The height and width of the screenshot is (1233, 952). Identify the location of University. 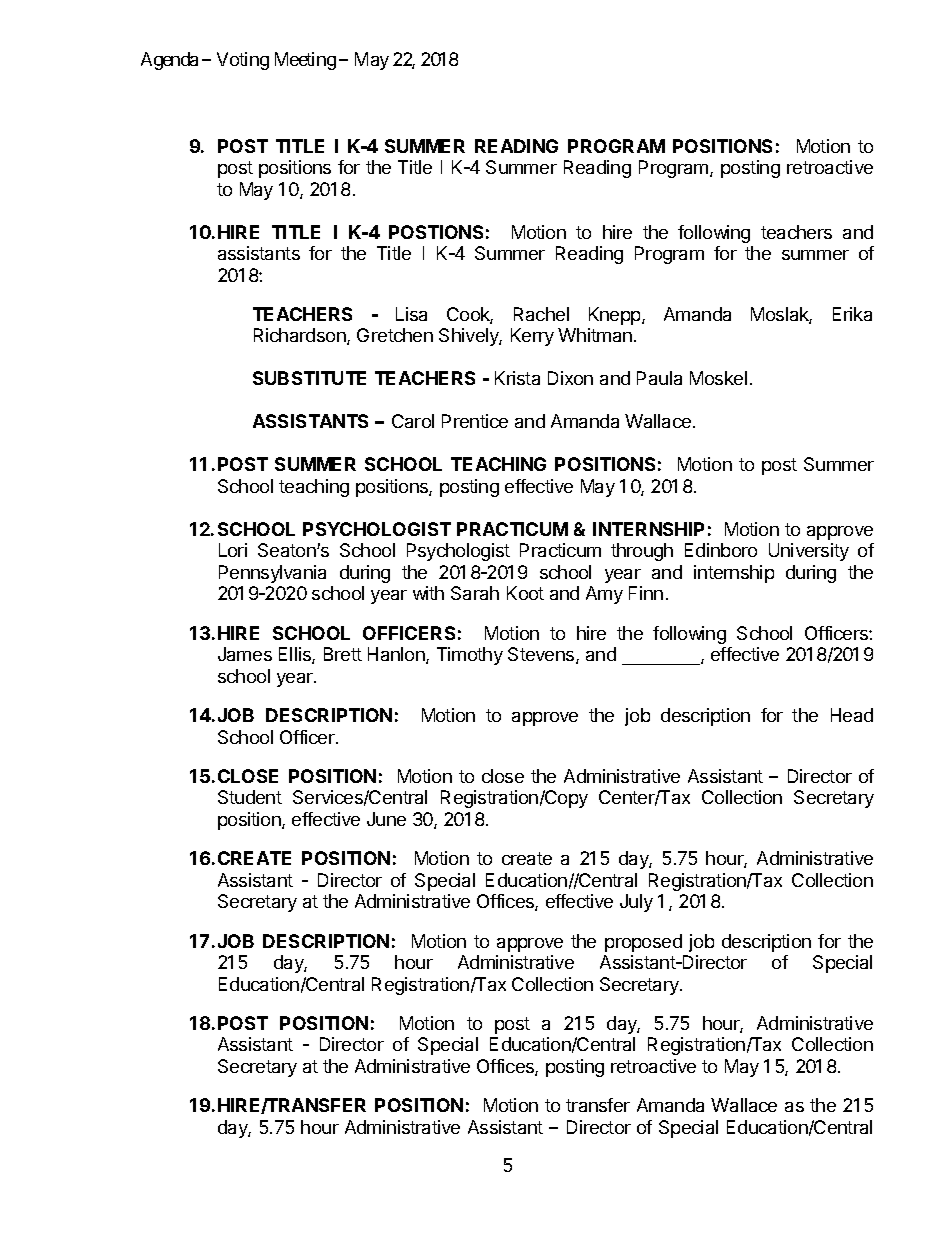
(809, 552).
